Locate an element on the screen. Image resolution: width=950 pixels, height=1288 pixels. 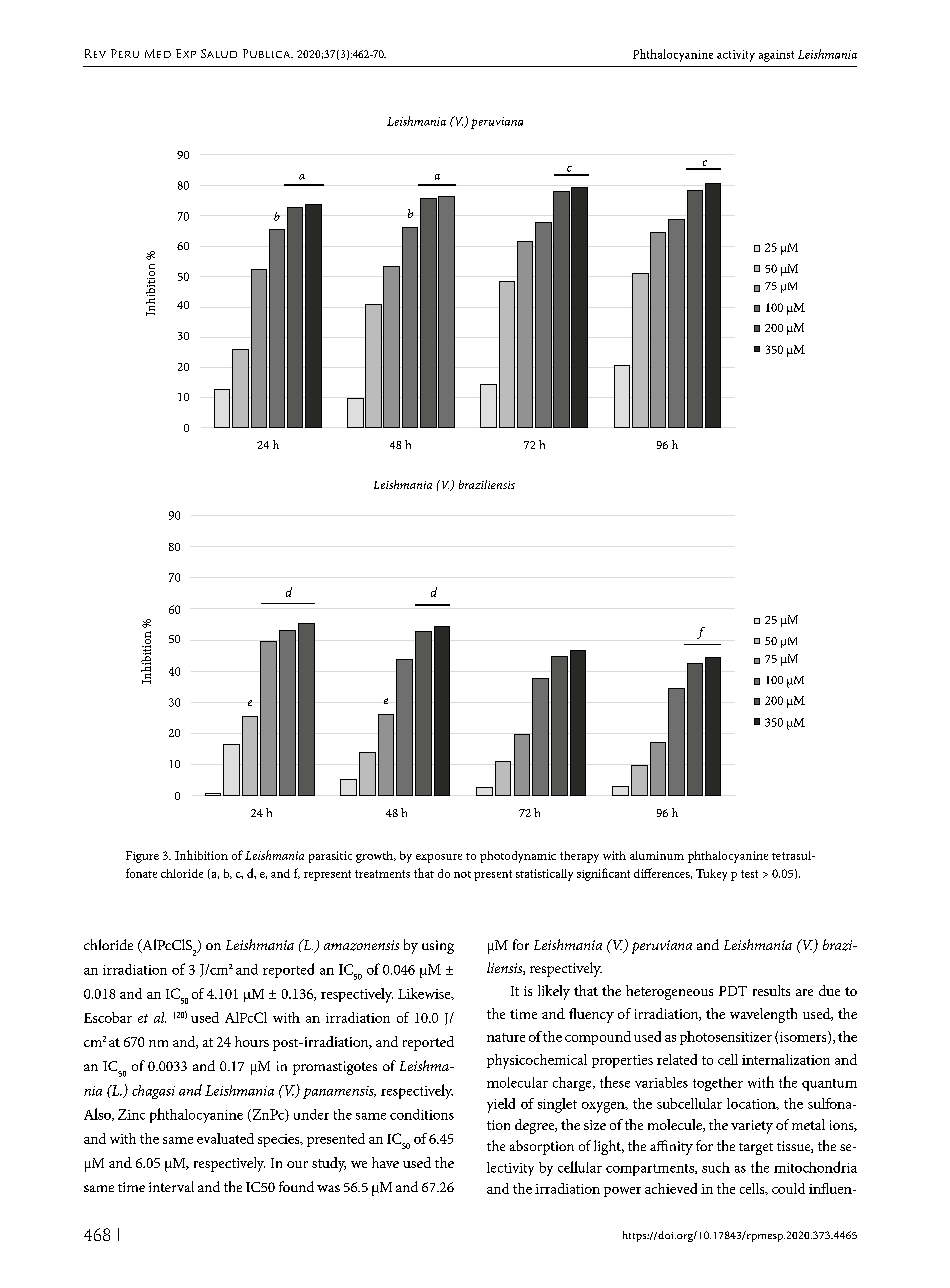
not is located at coordinates (462, 874).
